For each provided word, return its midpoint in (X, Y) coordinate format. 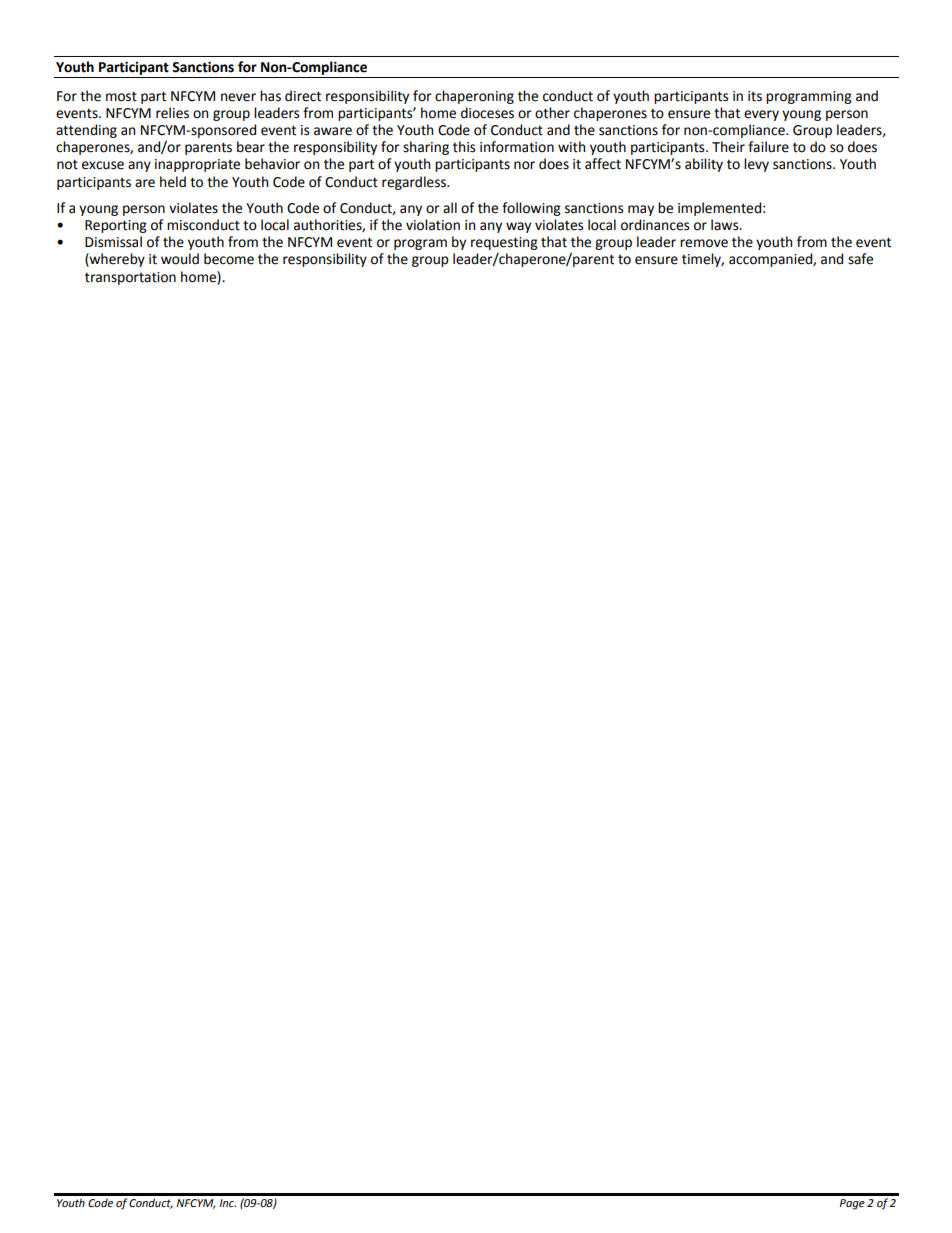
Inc (227, 1203)
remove (704, 243)
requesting (504, 243)
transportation (130, 278)
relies (172, 113)
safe (860, 259)
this (464, 147)
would (180, 259)
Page (852, 1204)
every (761, 115)
